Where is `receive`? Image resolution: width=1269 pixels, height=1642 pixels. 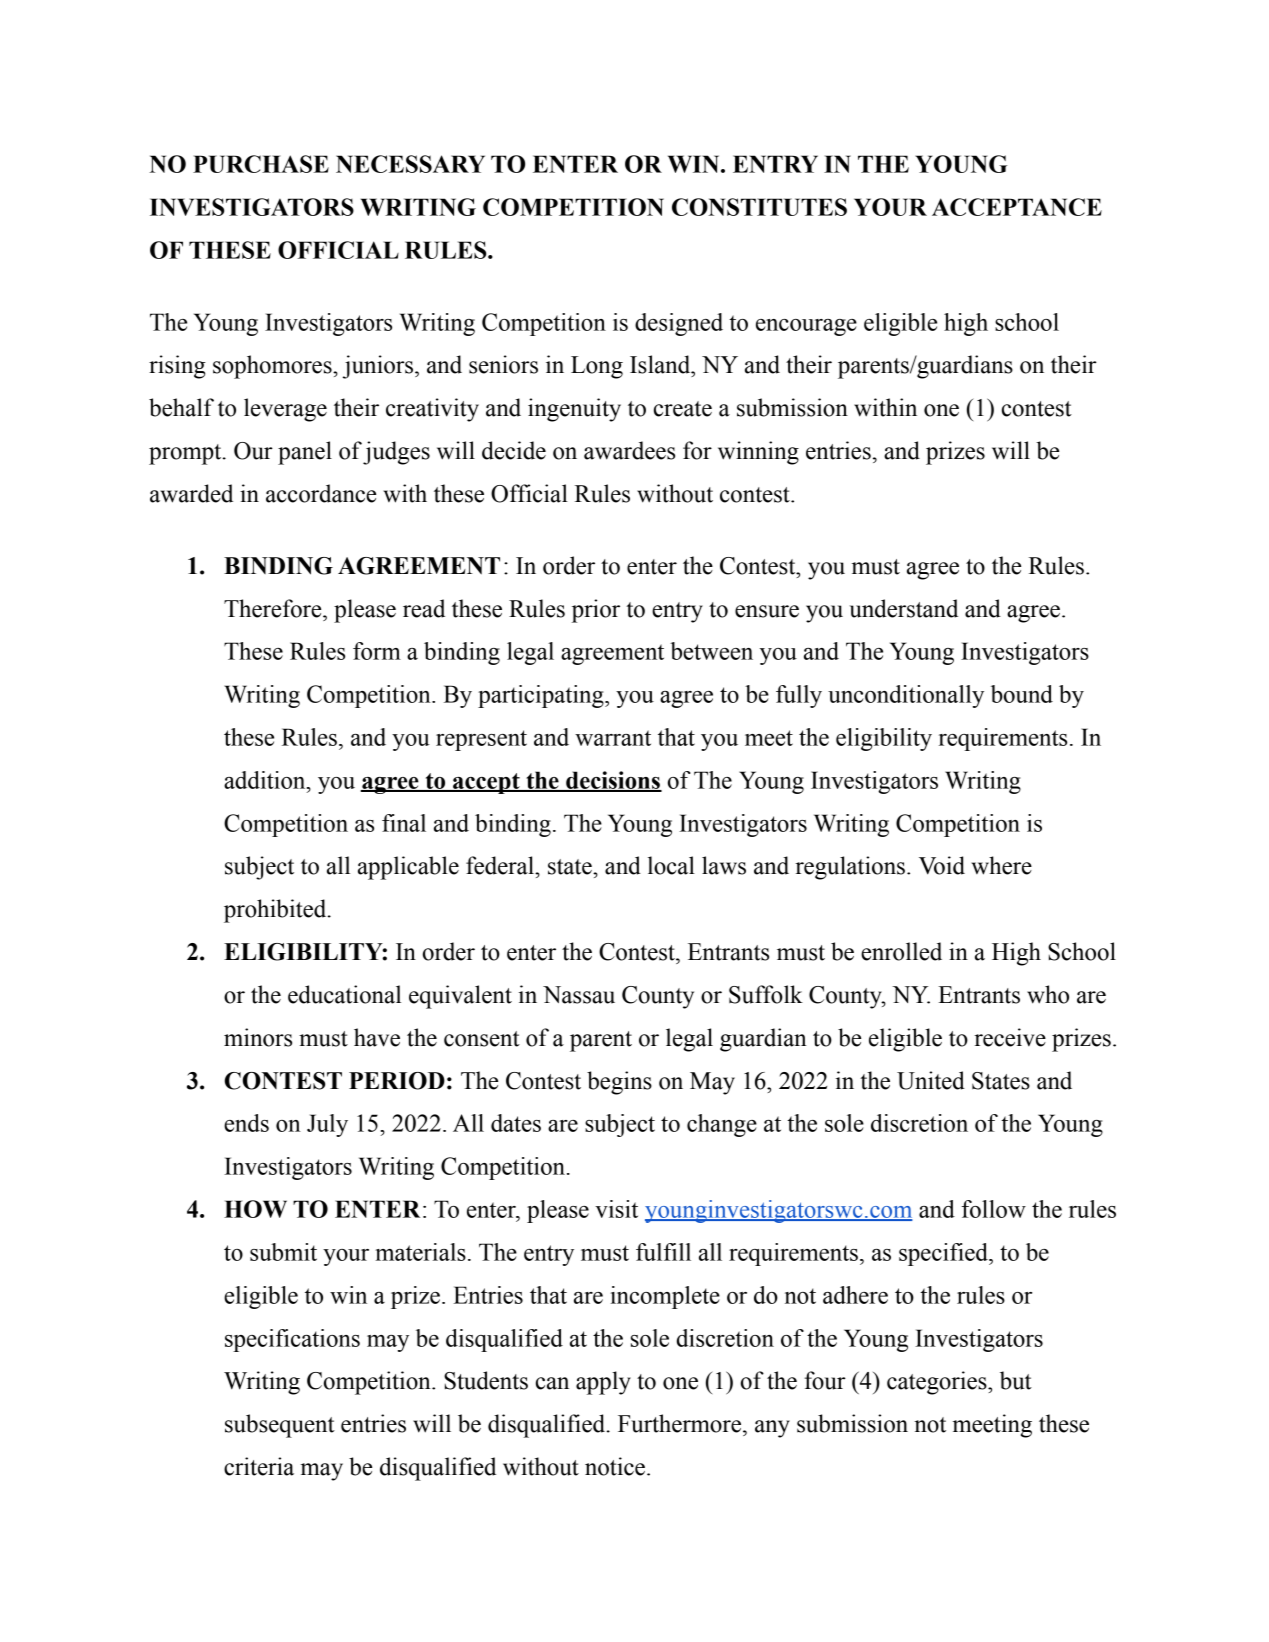 receive is located at coordinates (1010, 1037).
